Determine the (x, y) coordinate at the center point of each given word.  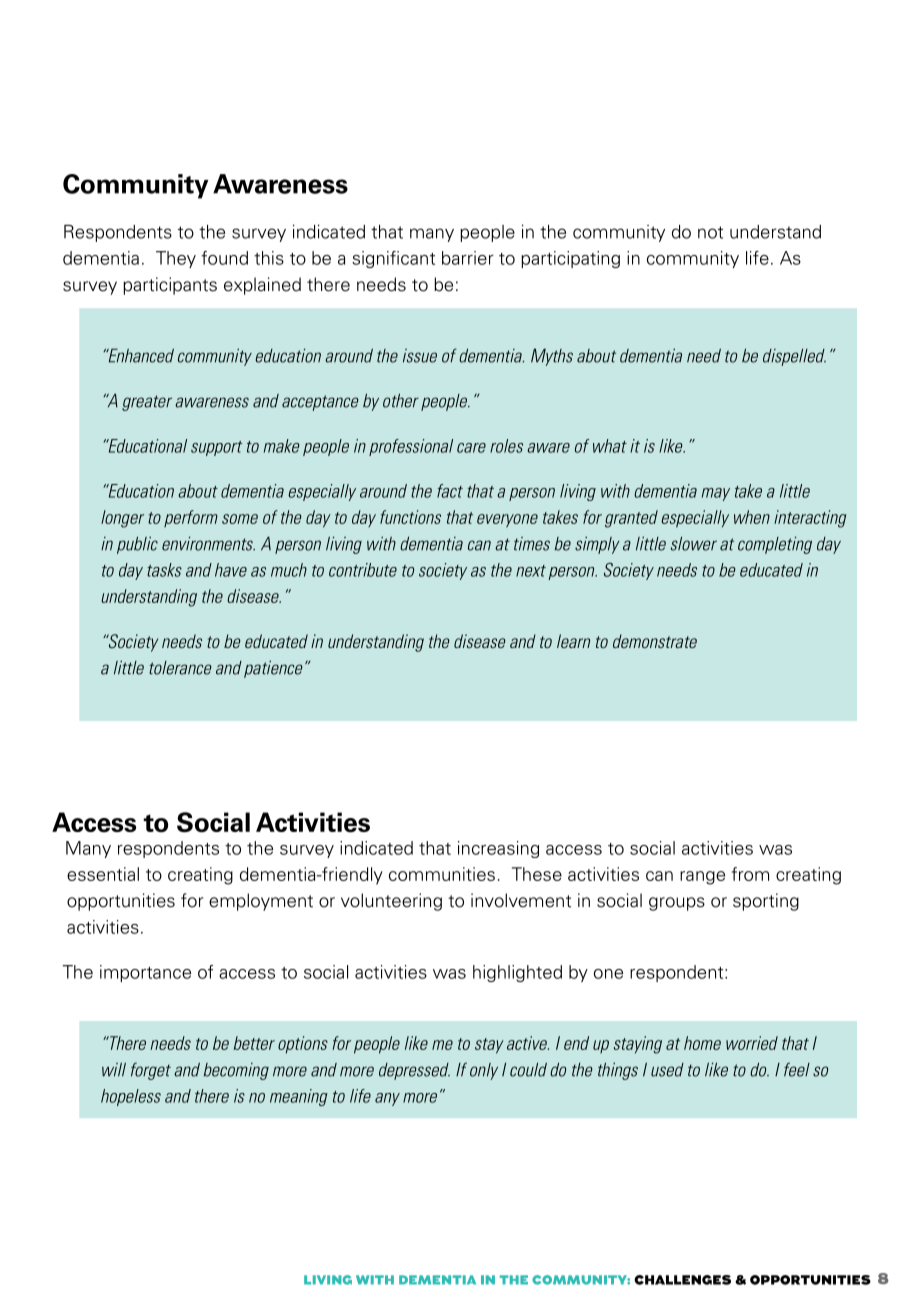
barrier (468, 258)
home (702, 1043)
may (716, 494)
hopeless (131, 1097)
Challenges (682, 1280)
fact (450, 491)
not (710, 232)
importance (145, 973)
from (750, 874)
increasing (498, 849)
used (667, 1070)
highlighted (517, 973)
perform (191, 518)
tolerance (180, 668)
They (176, 259)
